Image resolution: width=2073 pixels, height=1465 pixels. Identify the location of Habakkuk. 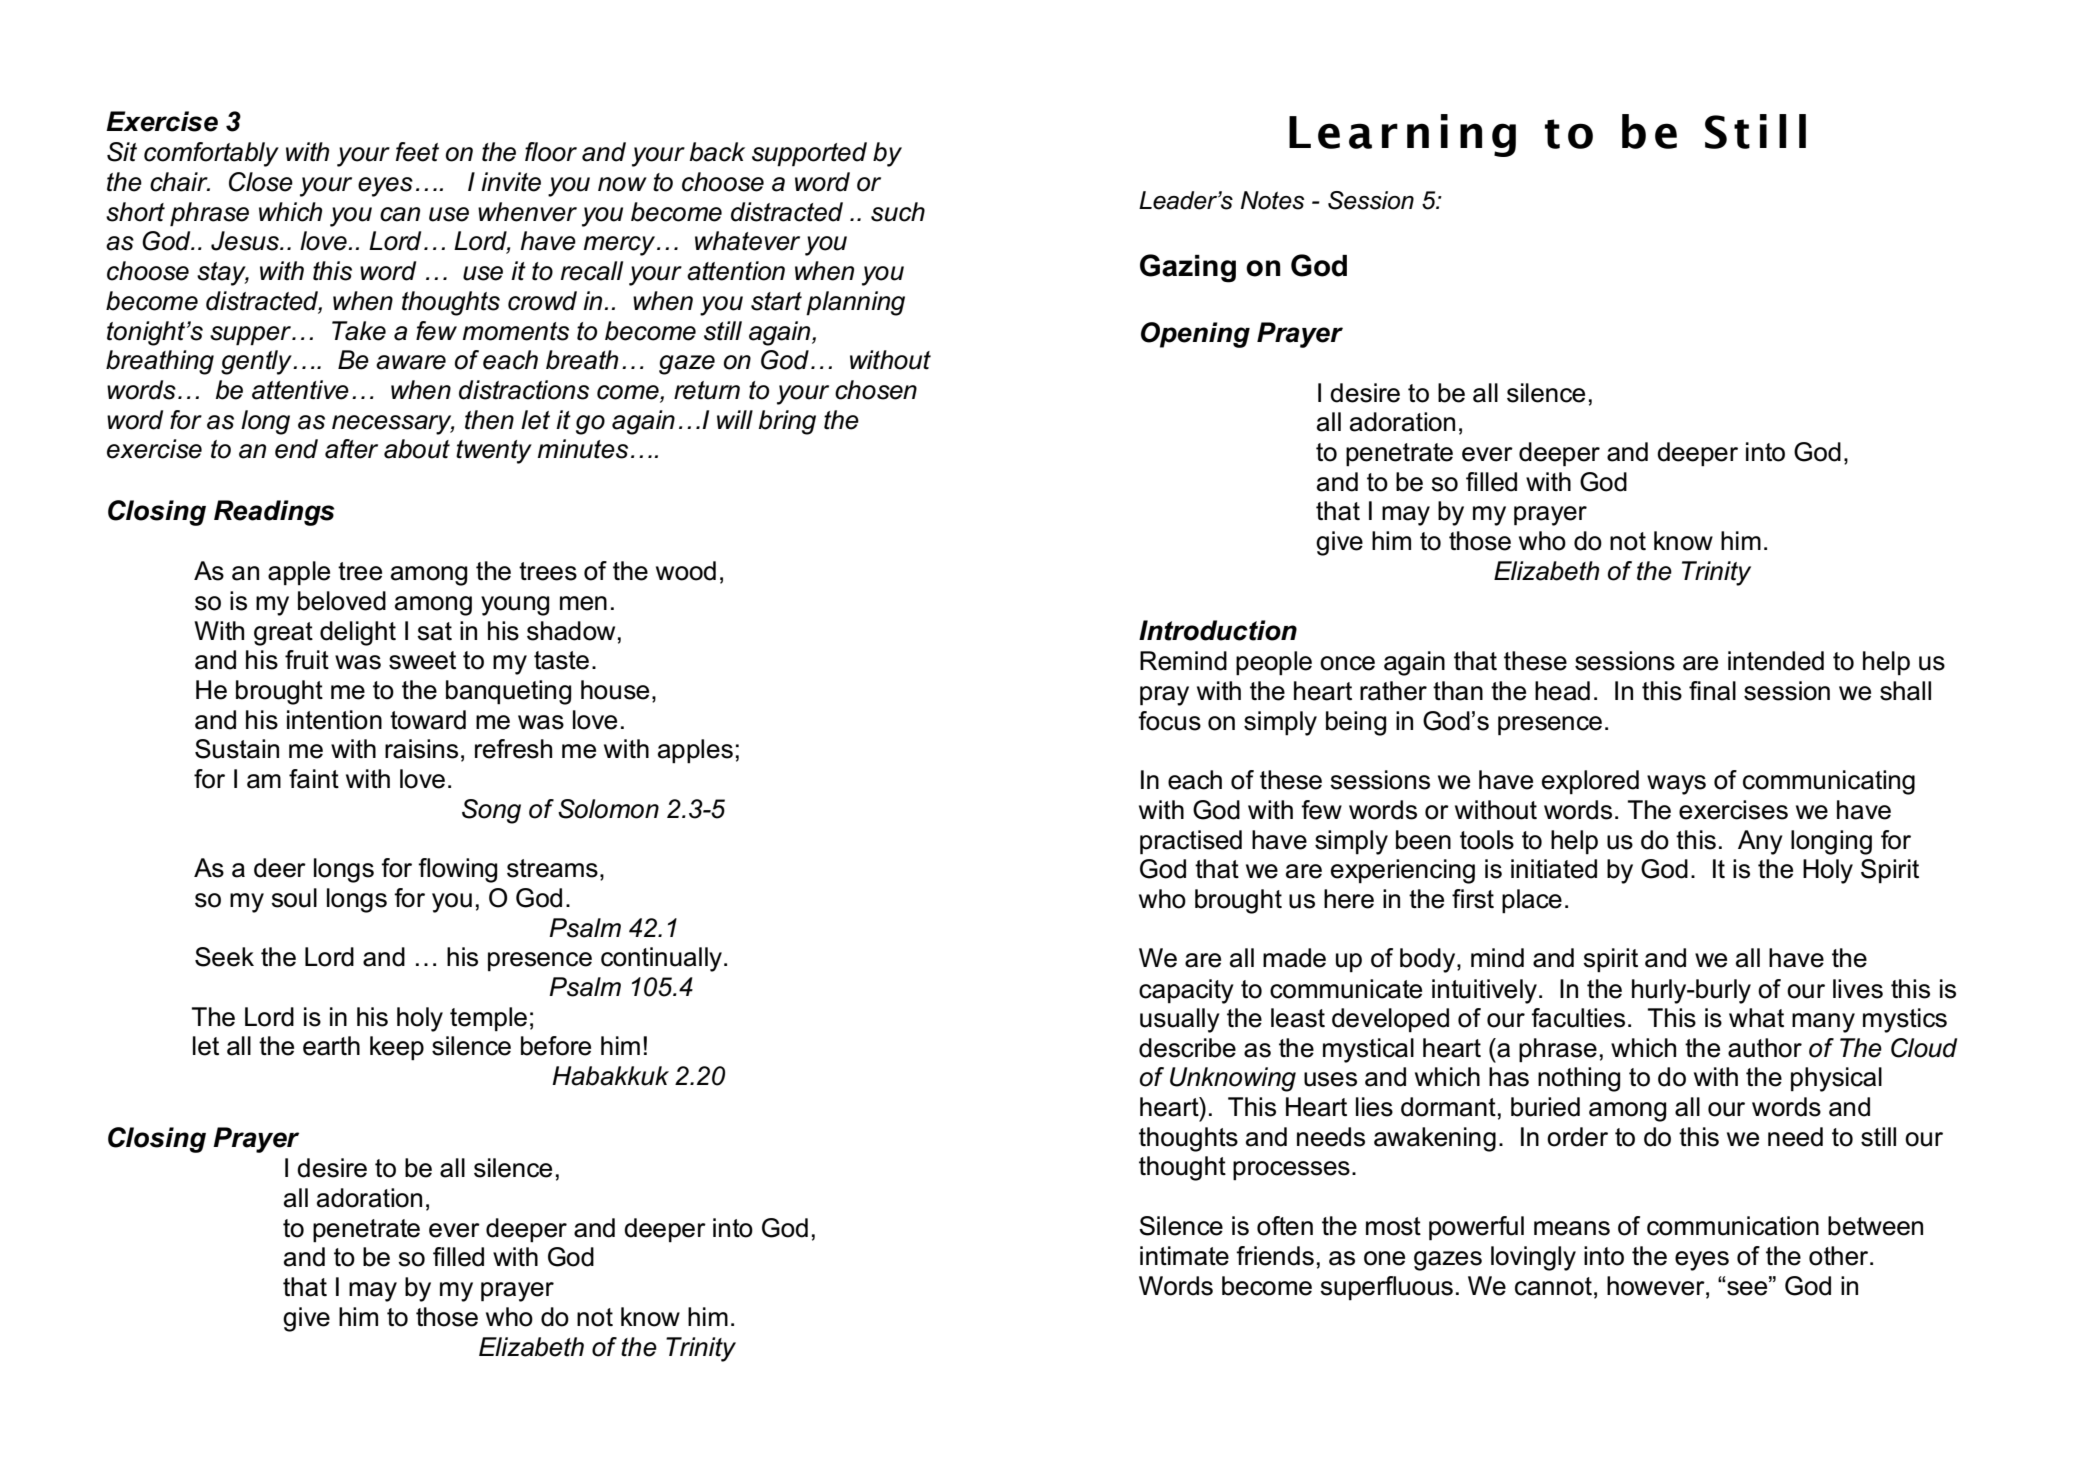
(610, 1076).
